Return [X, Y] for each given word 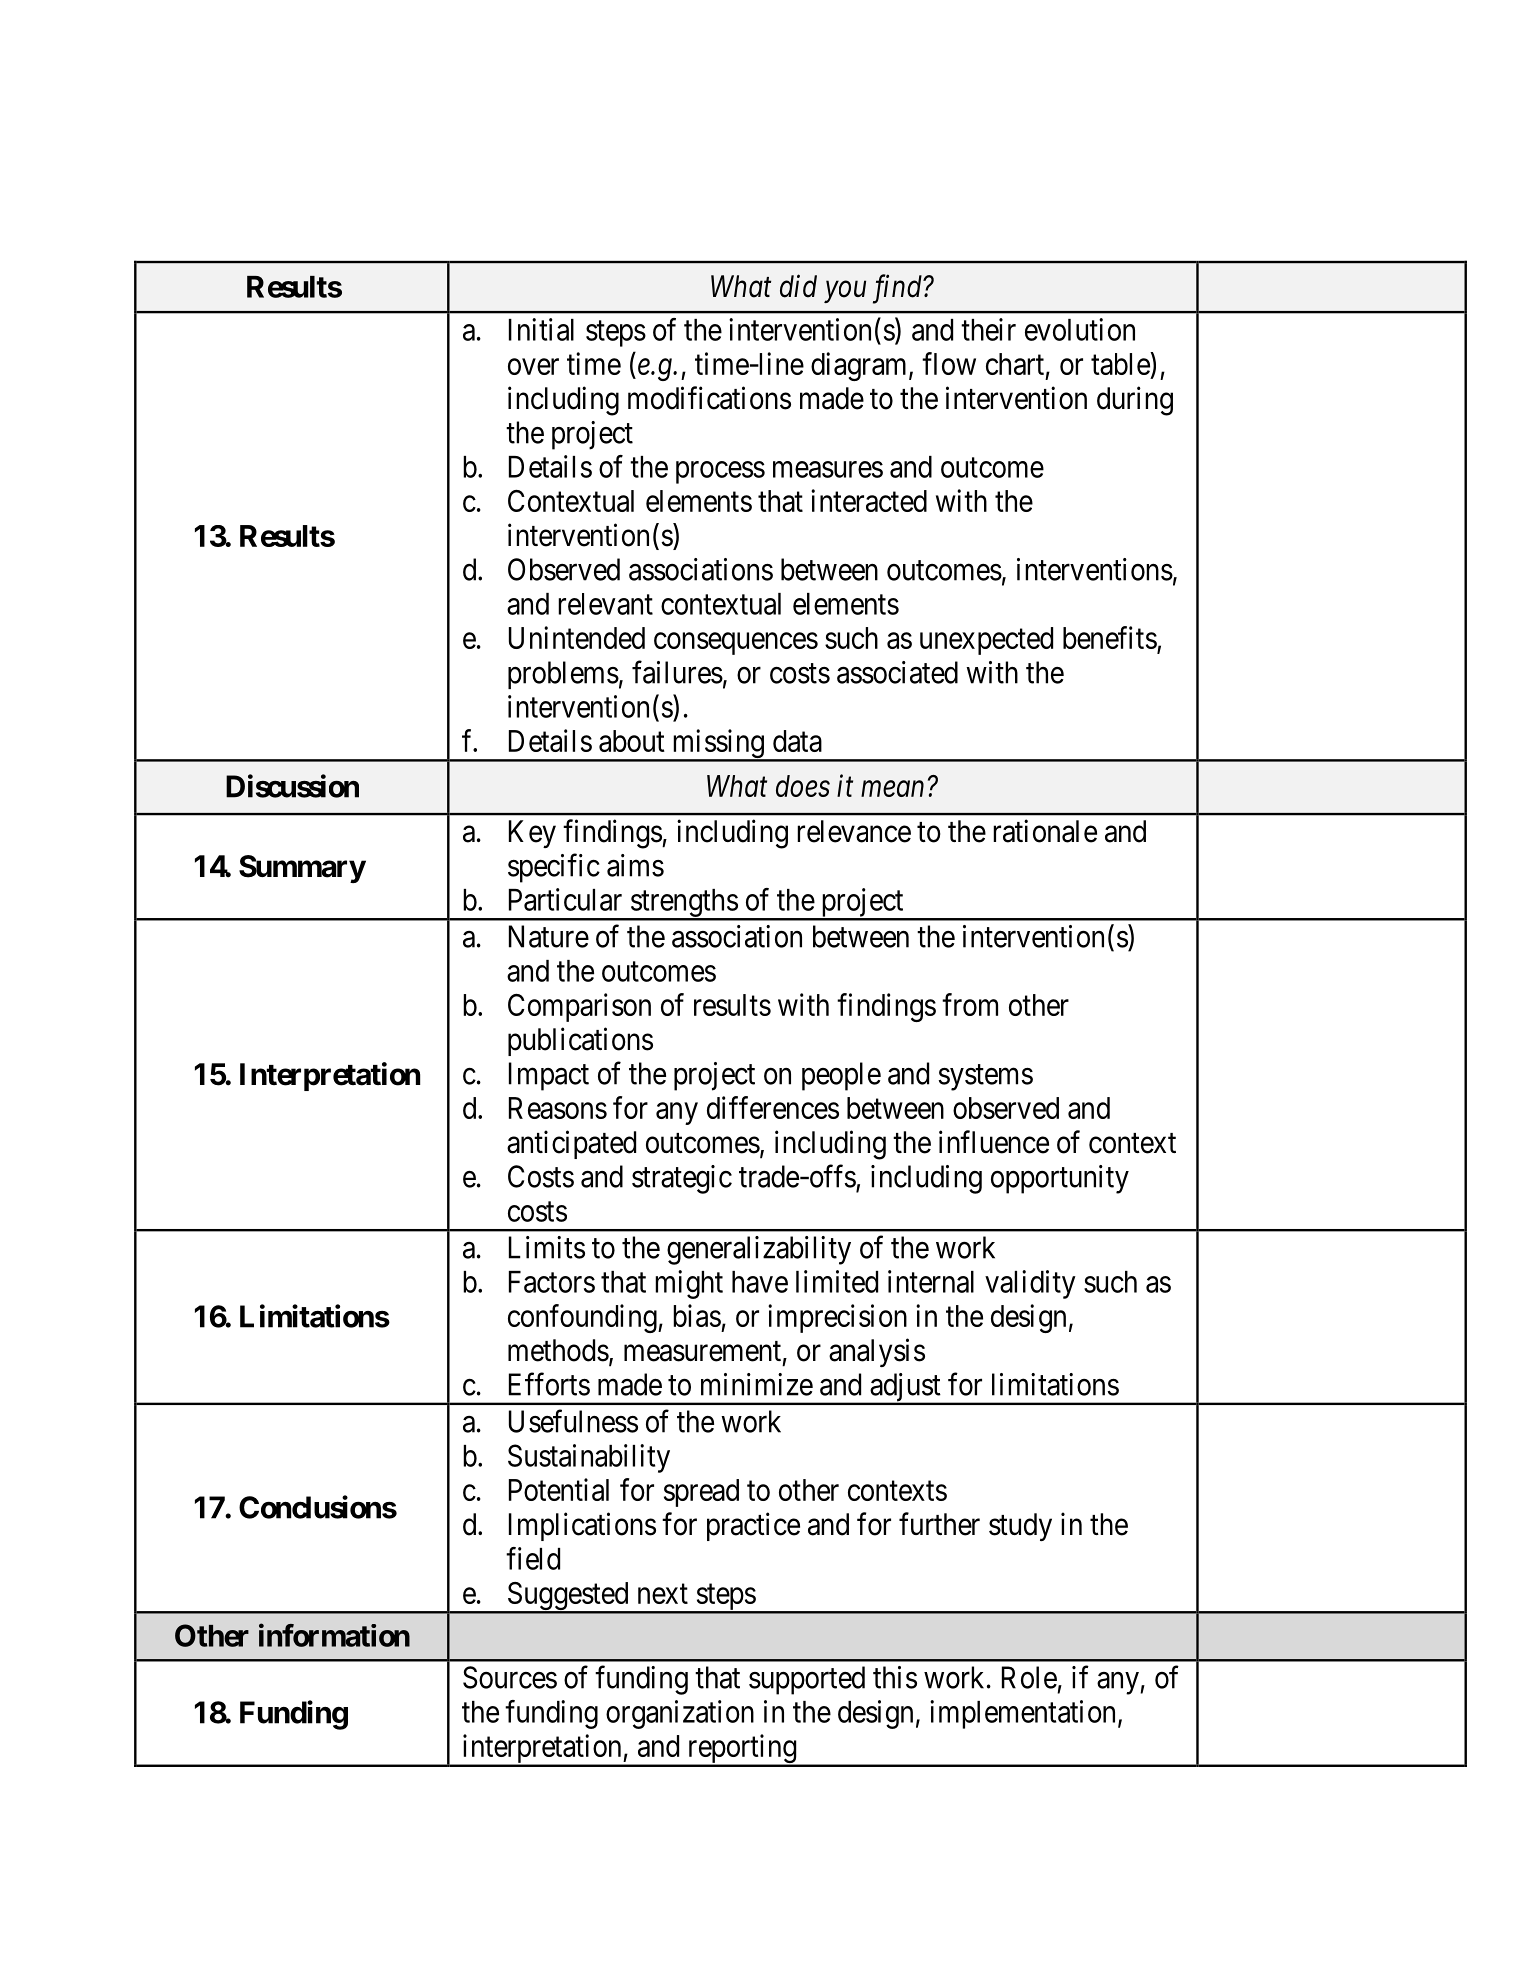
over [533, 366]
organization [680, 1714]
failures [677, 672]
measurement [702, 1351]
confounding [583, 1318]
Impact [549, 1076]
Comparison [579, 1007]
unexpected [986, 641]
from [970, 1004]
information [334, 1635]
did [798, 286]
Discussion [292, 786]
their [988, 329]
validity [1030, 1284]
